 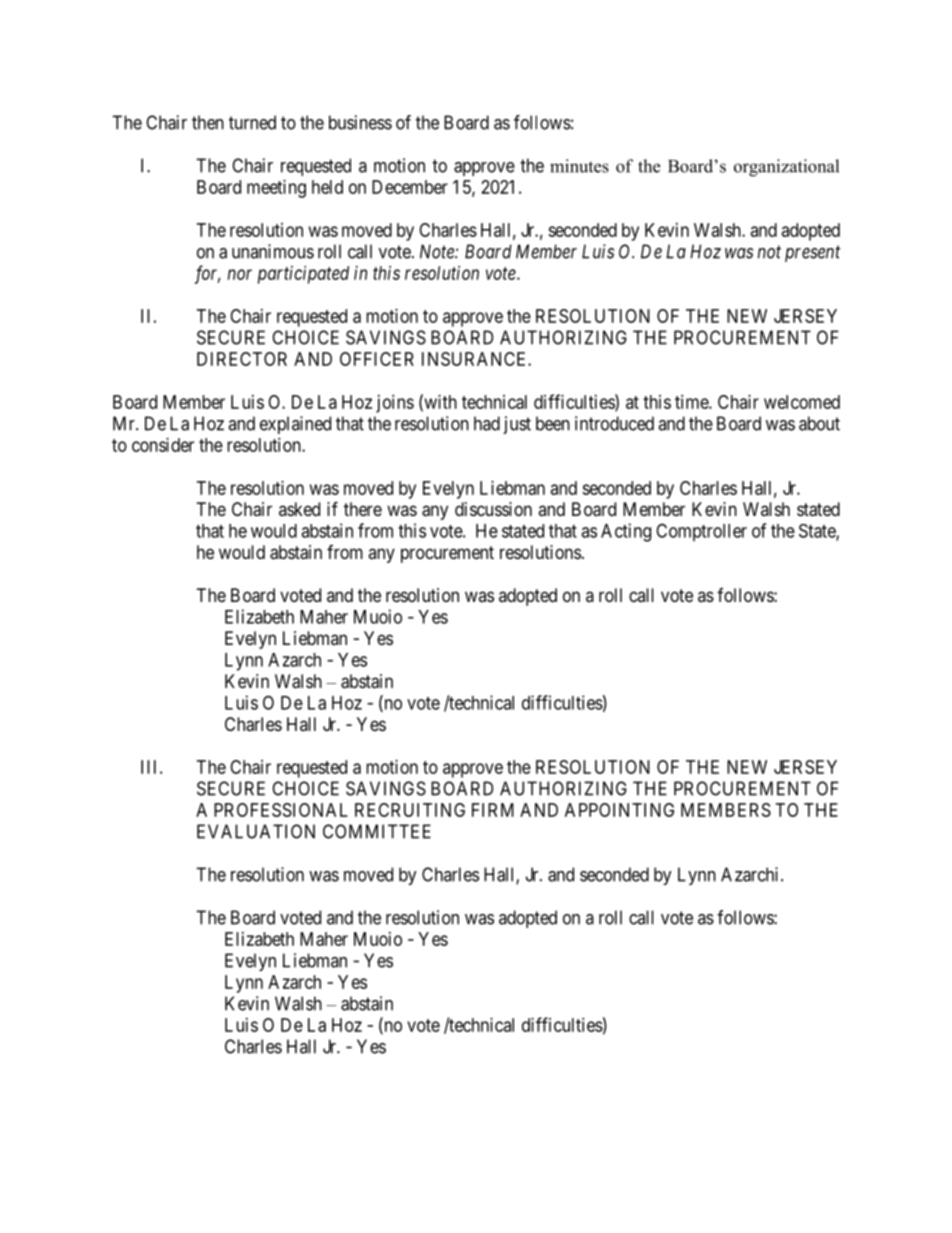 I want to click on turned, so click(x=252, y=122).
